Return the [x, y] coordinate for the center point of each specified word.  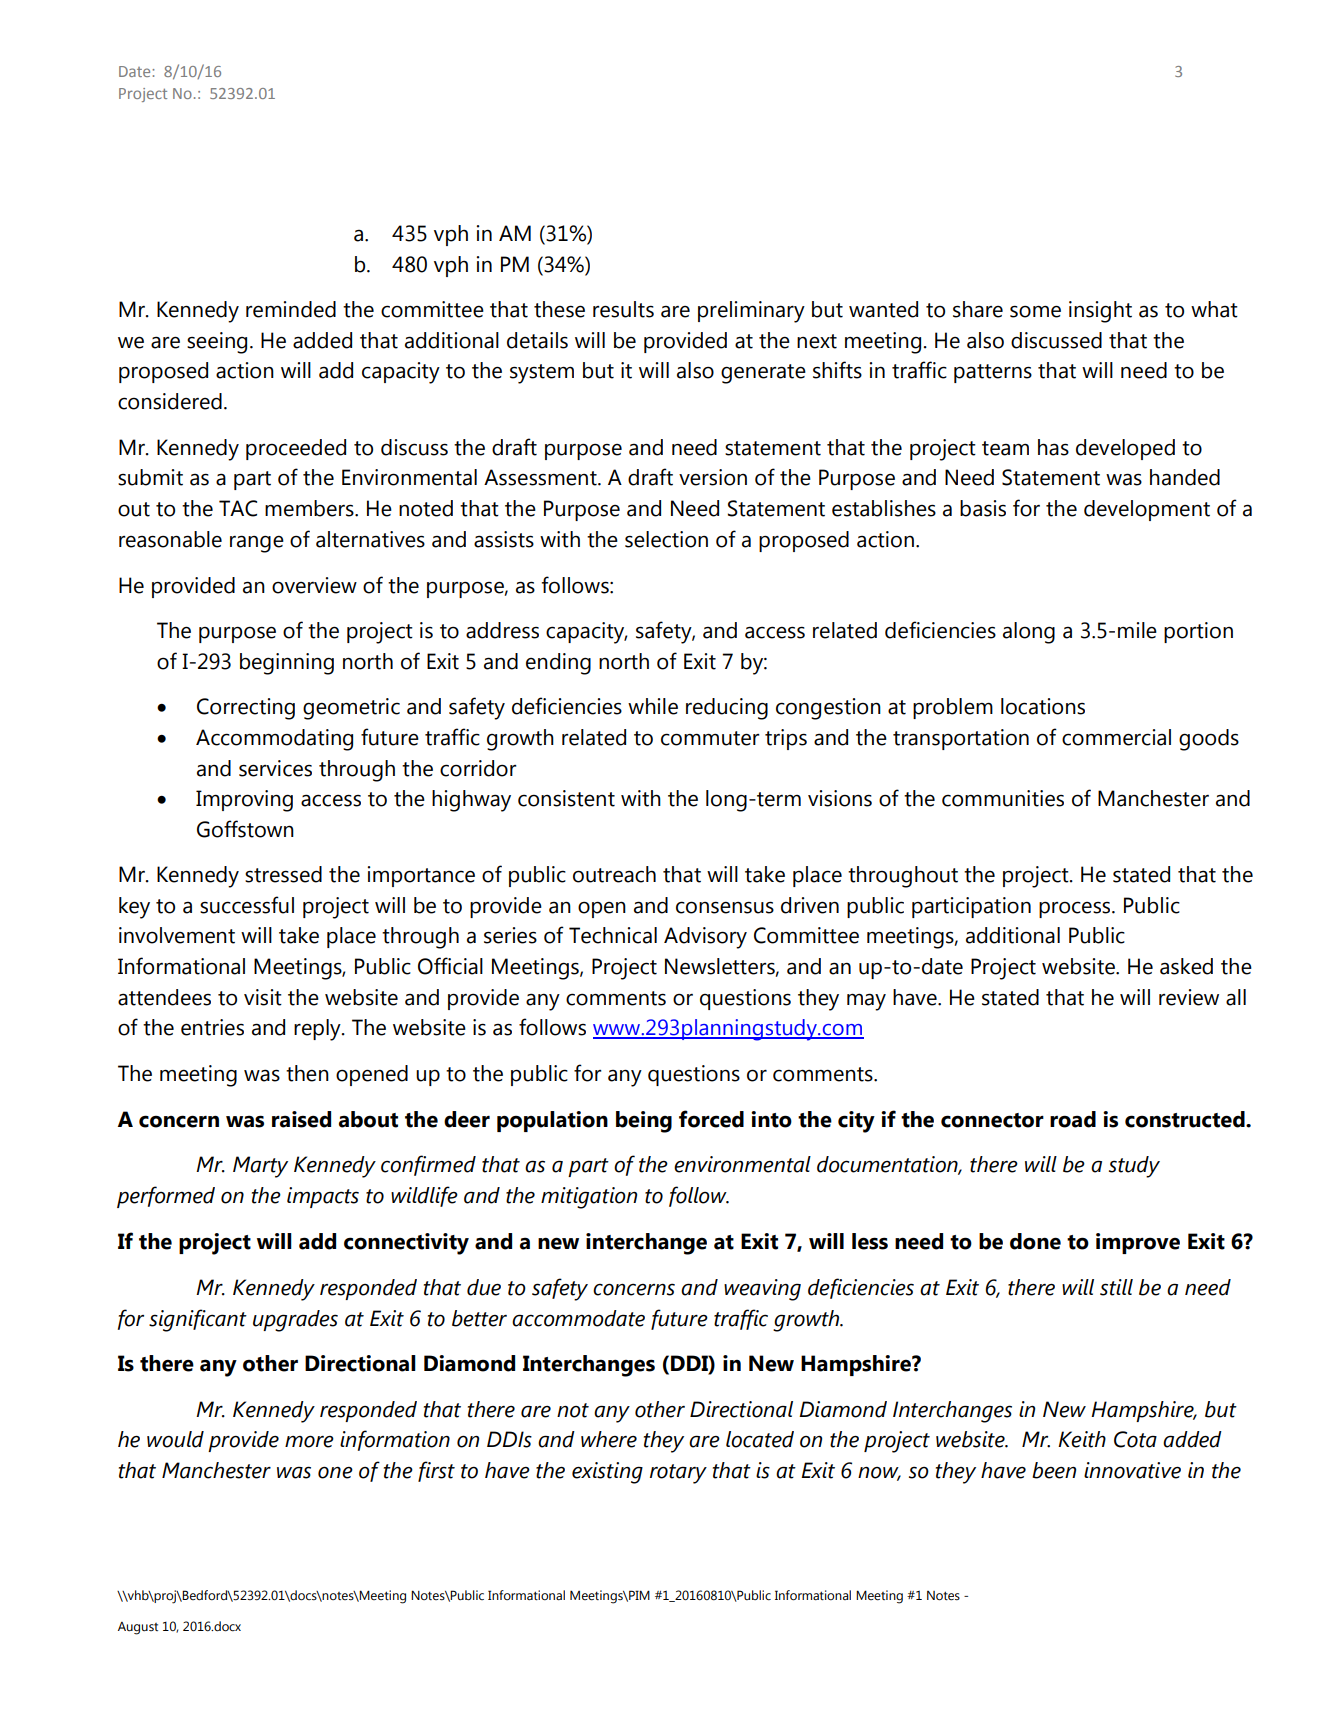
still [1116, 1287]
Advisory [705, 938]
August [138, 1628]
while [653, 706]
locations [1043, 706]
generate [763, 374]
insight [1100, 312]
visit [263, 997]
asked [1186, 966]
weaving [762, 1290]
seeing [217, 343]
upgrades [295, 1321]
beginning [287, 664]
